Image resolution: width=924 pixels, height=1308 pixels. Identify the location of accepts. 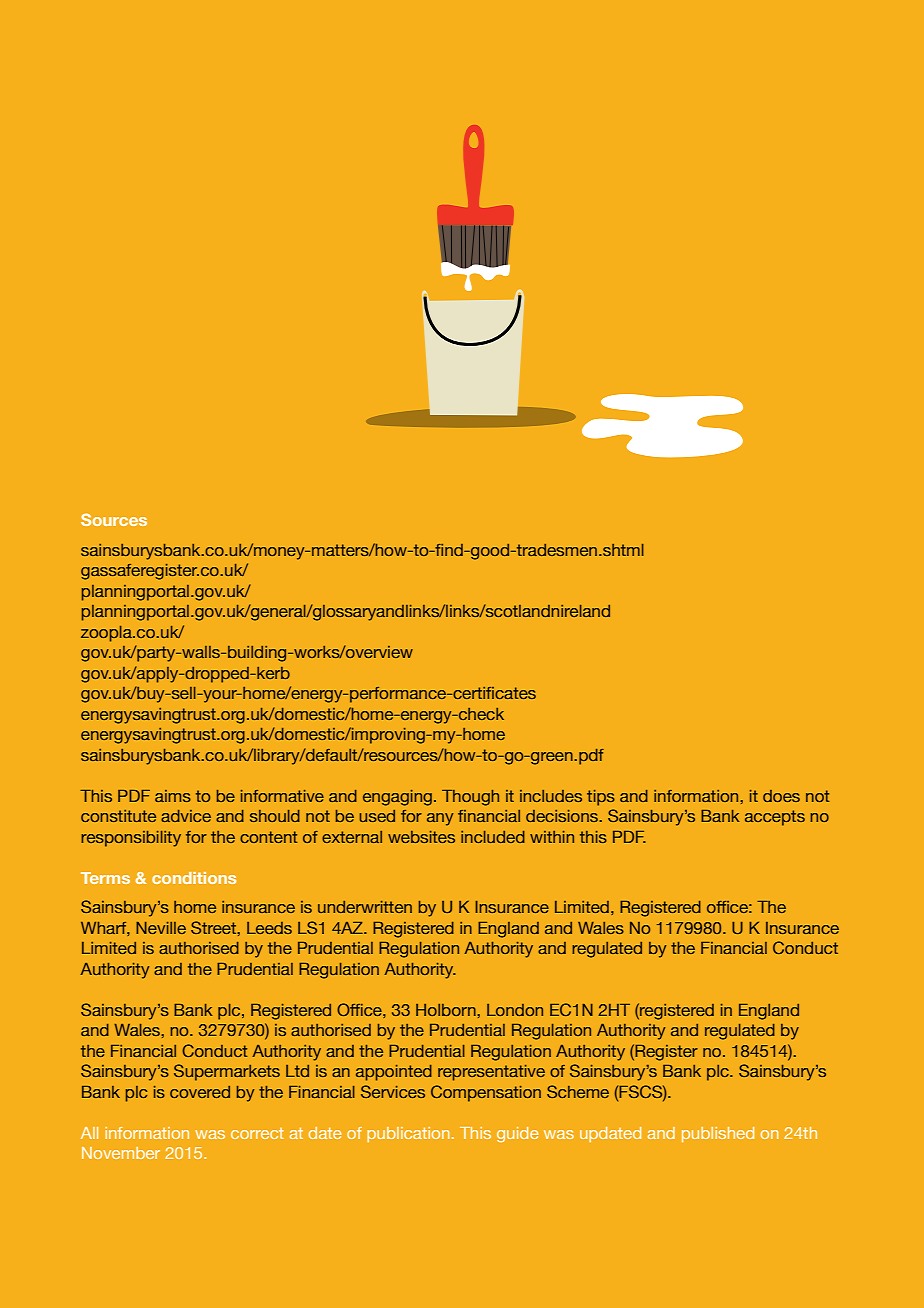
(775, 818).
